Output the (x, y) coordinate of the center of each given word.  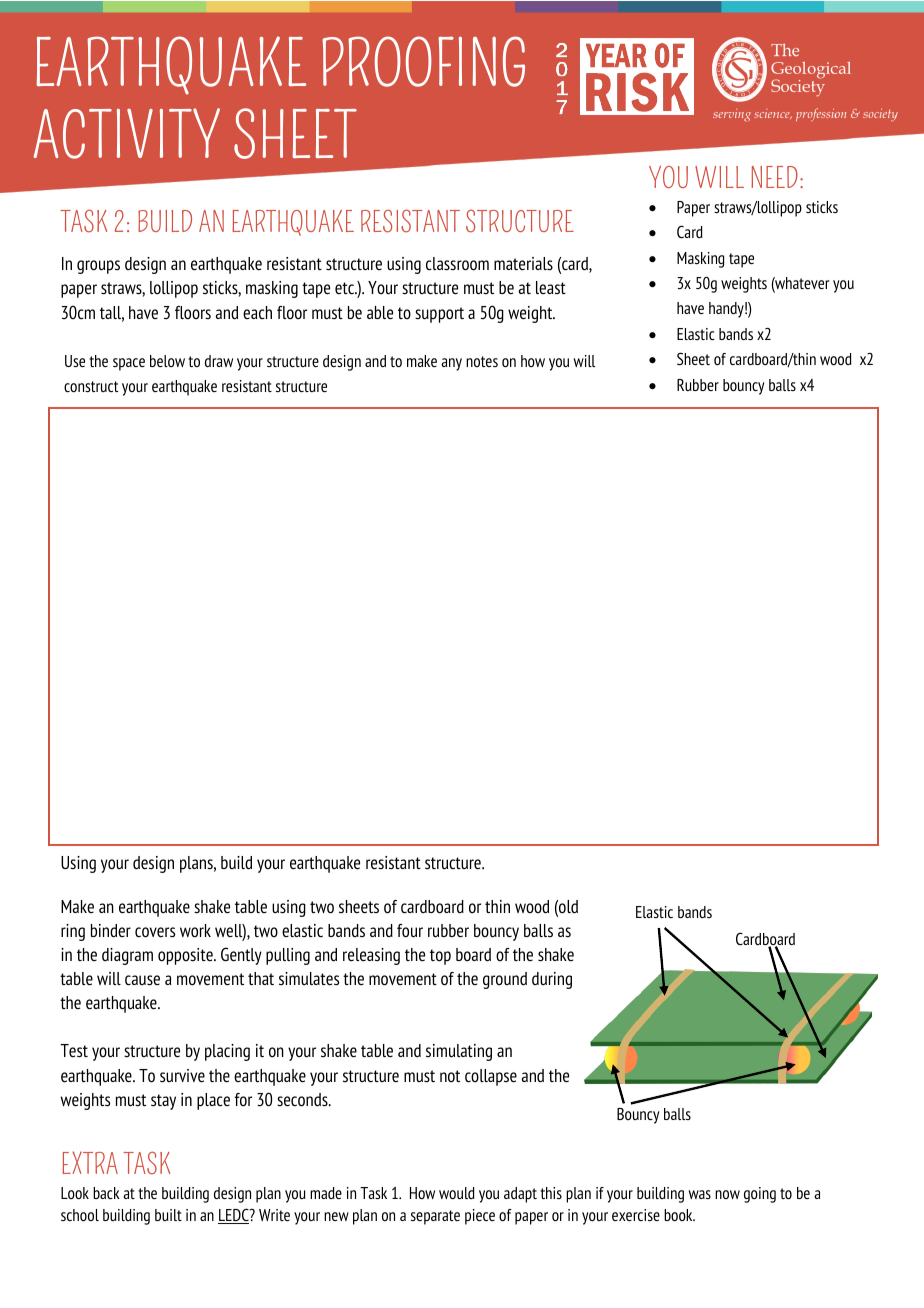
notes (482, 361)
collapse (491, 1077)
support (439, 315)
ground (505, 980)
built (168, 1215)
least (551, 287)
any (451, 364)
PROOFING (423, 61)
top (440, 957)
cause (142, 980)
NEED (774, 177)
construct (91, 386)
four (410, 931)
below (167, 361)
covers (155, 932)
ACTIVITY (126, 133)
